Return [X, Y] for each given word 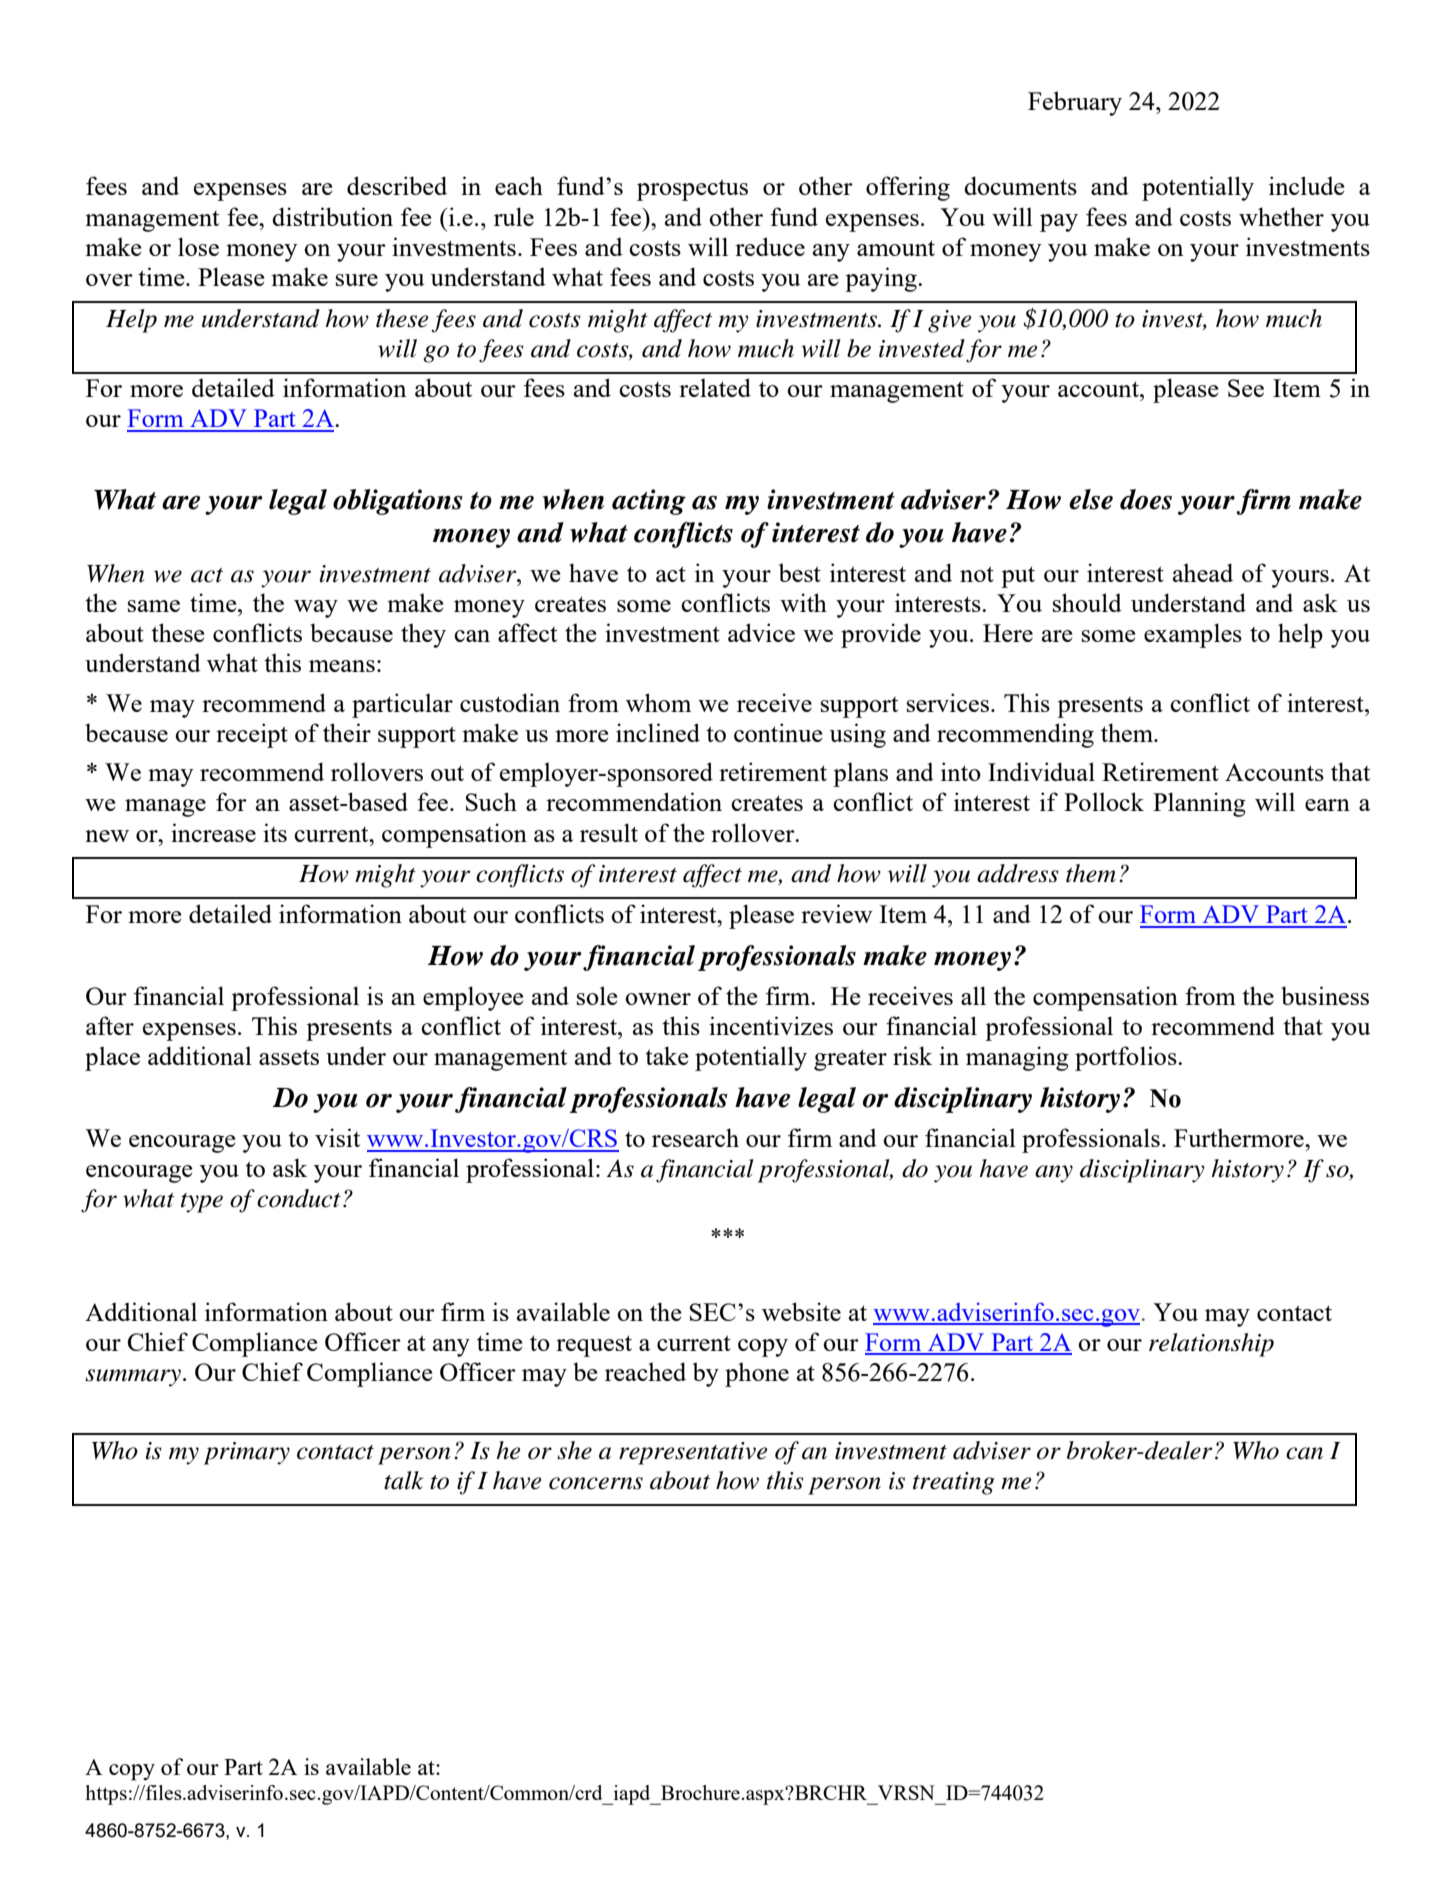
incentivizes [771, 1025]
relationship [1211, 1345]
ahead [1203, 572]
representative [693, 1453]
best [800, 572]
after [110, 1025]
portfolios [1127, 1058]
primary [247, 1453]
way [316, 609]
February [1075, 103]
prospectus [692, 190]
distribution [332, 216]
